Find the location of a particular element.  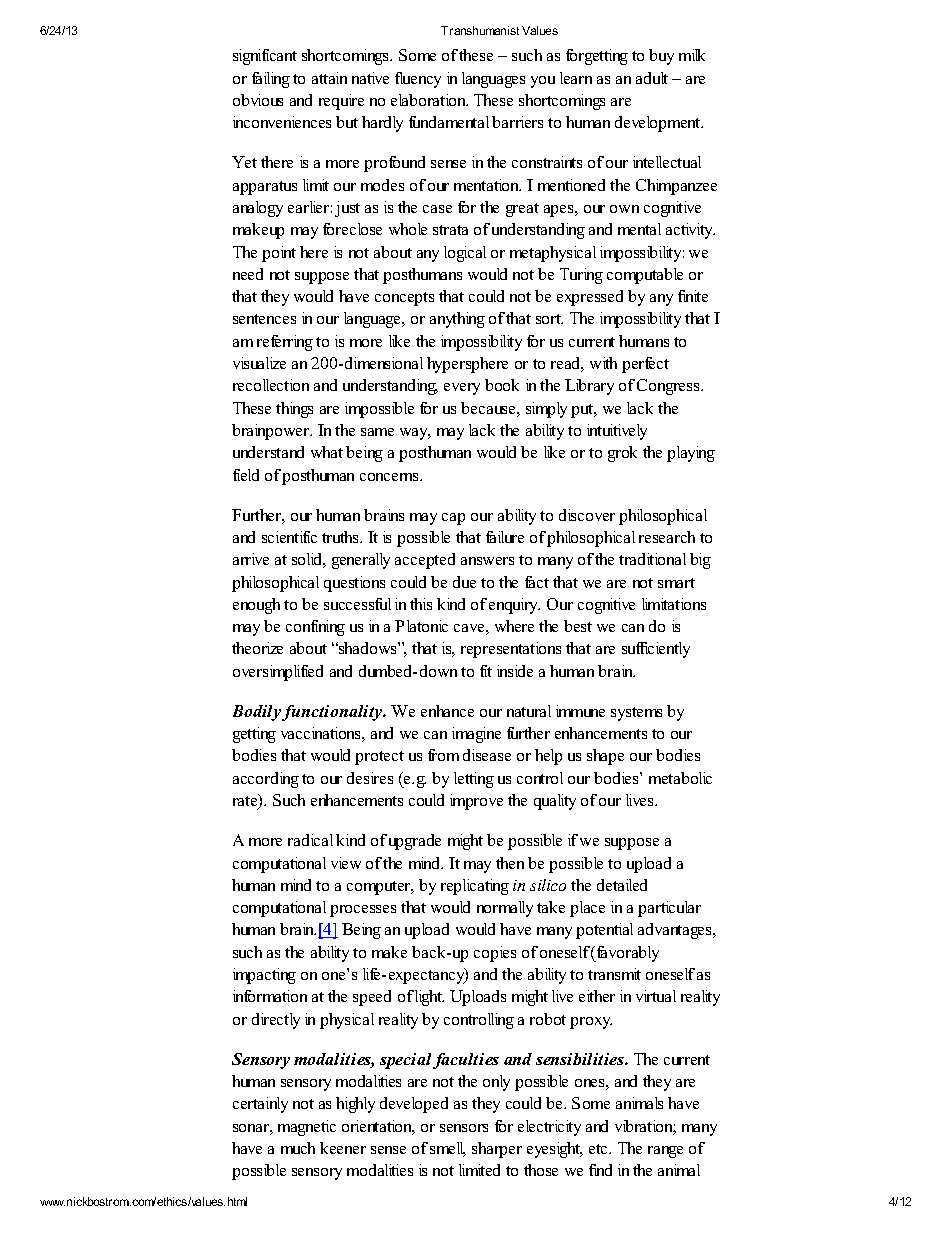

metabolic is located at coordinates (680, 778).
